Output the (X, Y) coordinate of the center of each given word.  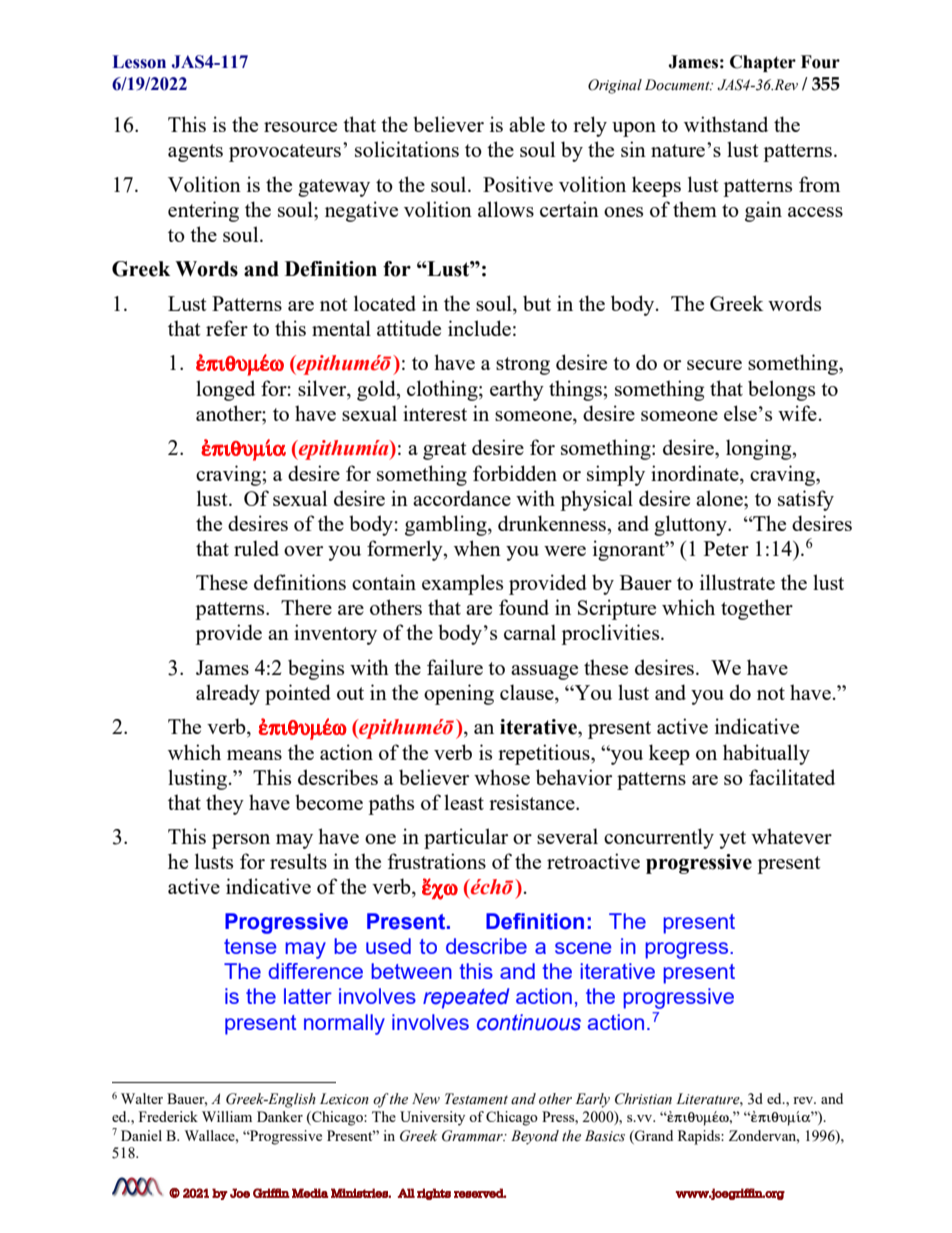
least (464, 802)
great (445, 451)
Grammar (473, 1136)
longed (225, 390)
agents (195, 153)
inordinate (696, 473)
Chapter (763, 63)
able (527, 124)
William (227, 1116)
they (225, 804)
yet (732, 840)
